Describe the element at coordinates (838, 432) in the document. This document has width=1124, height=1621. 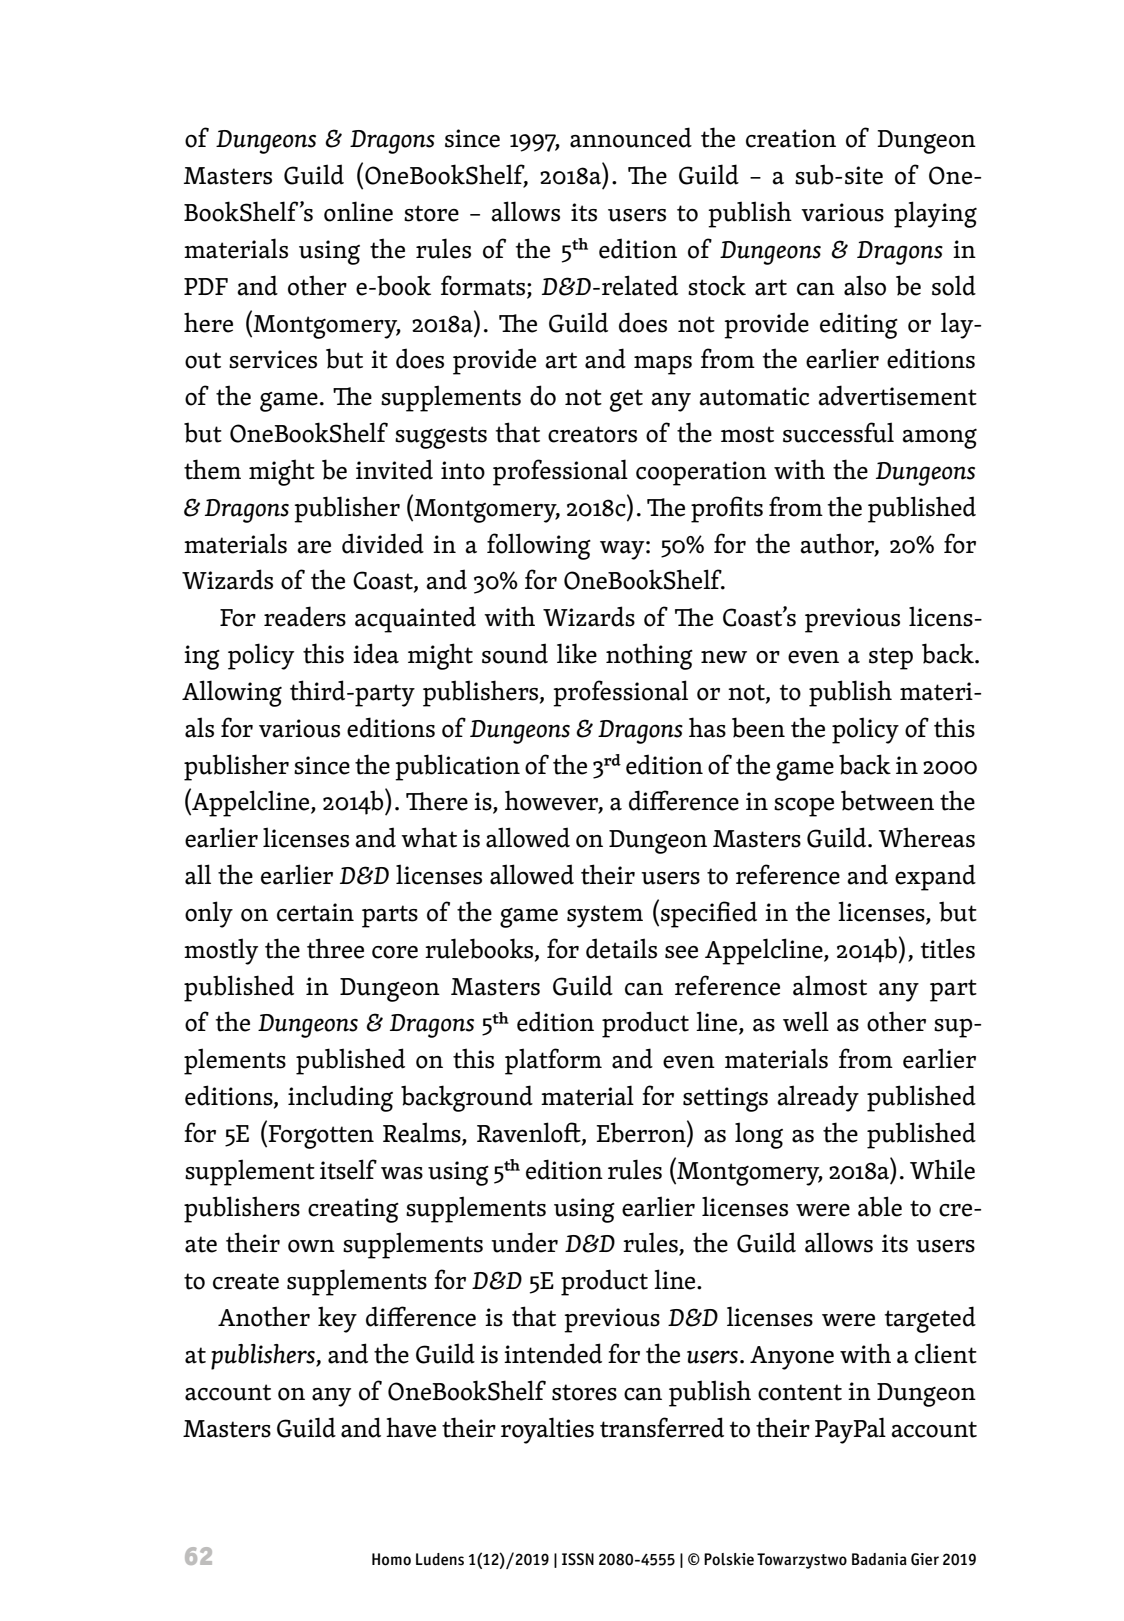
I see `successful` at that location.
